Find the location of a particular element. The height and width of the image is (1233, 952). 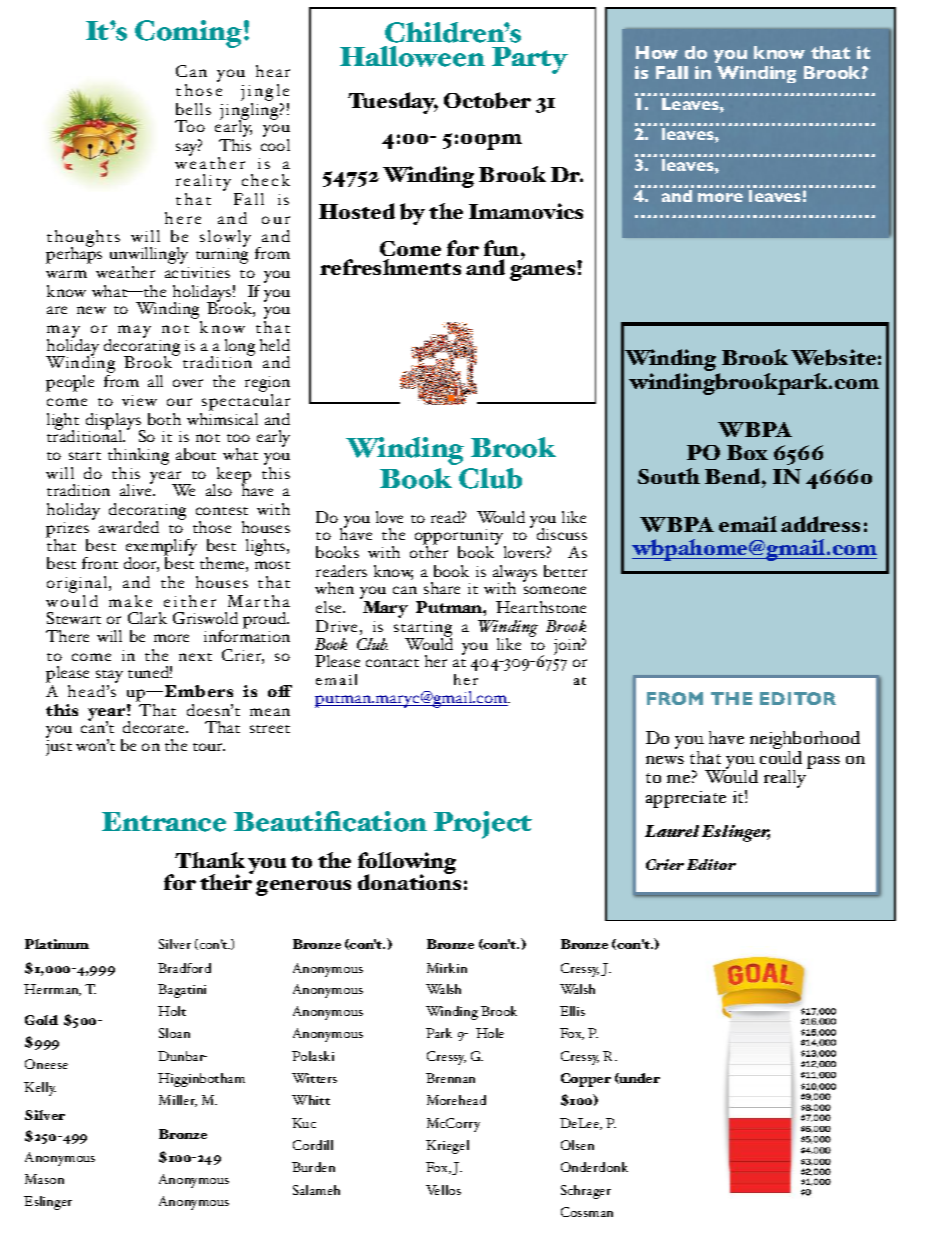

opportunity is located at coordinates (460, 538).
